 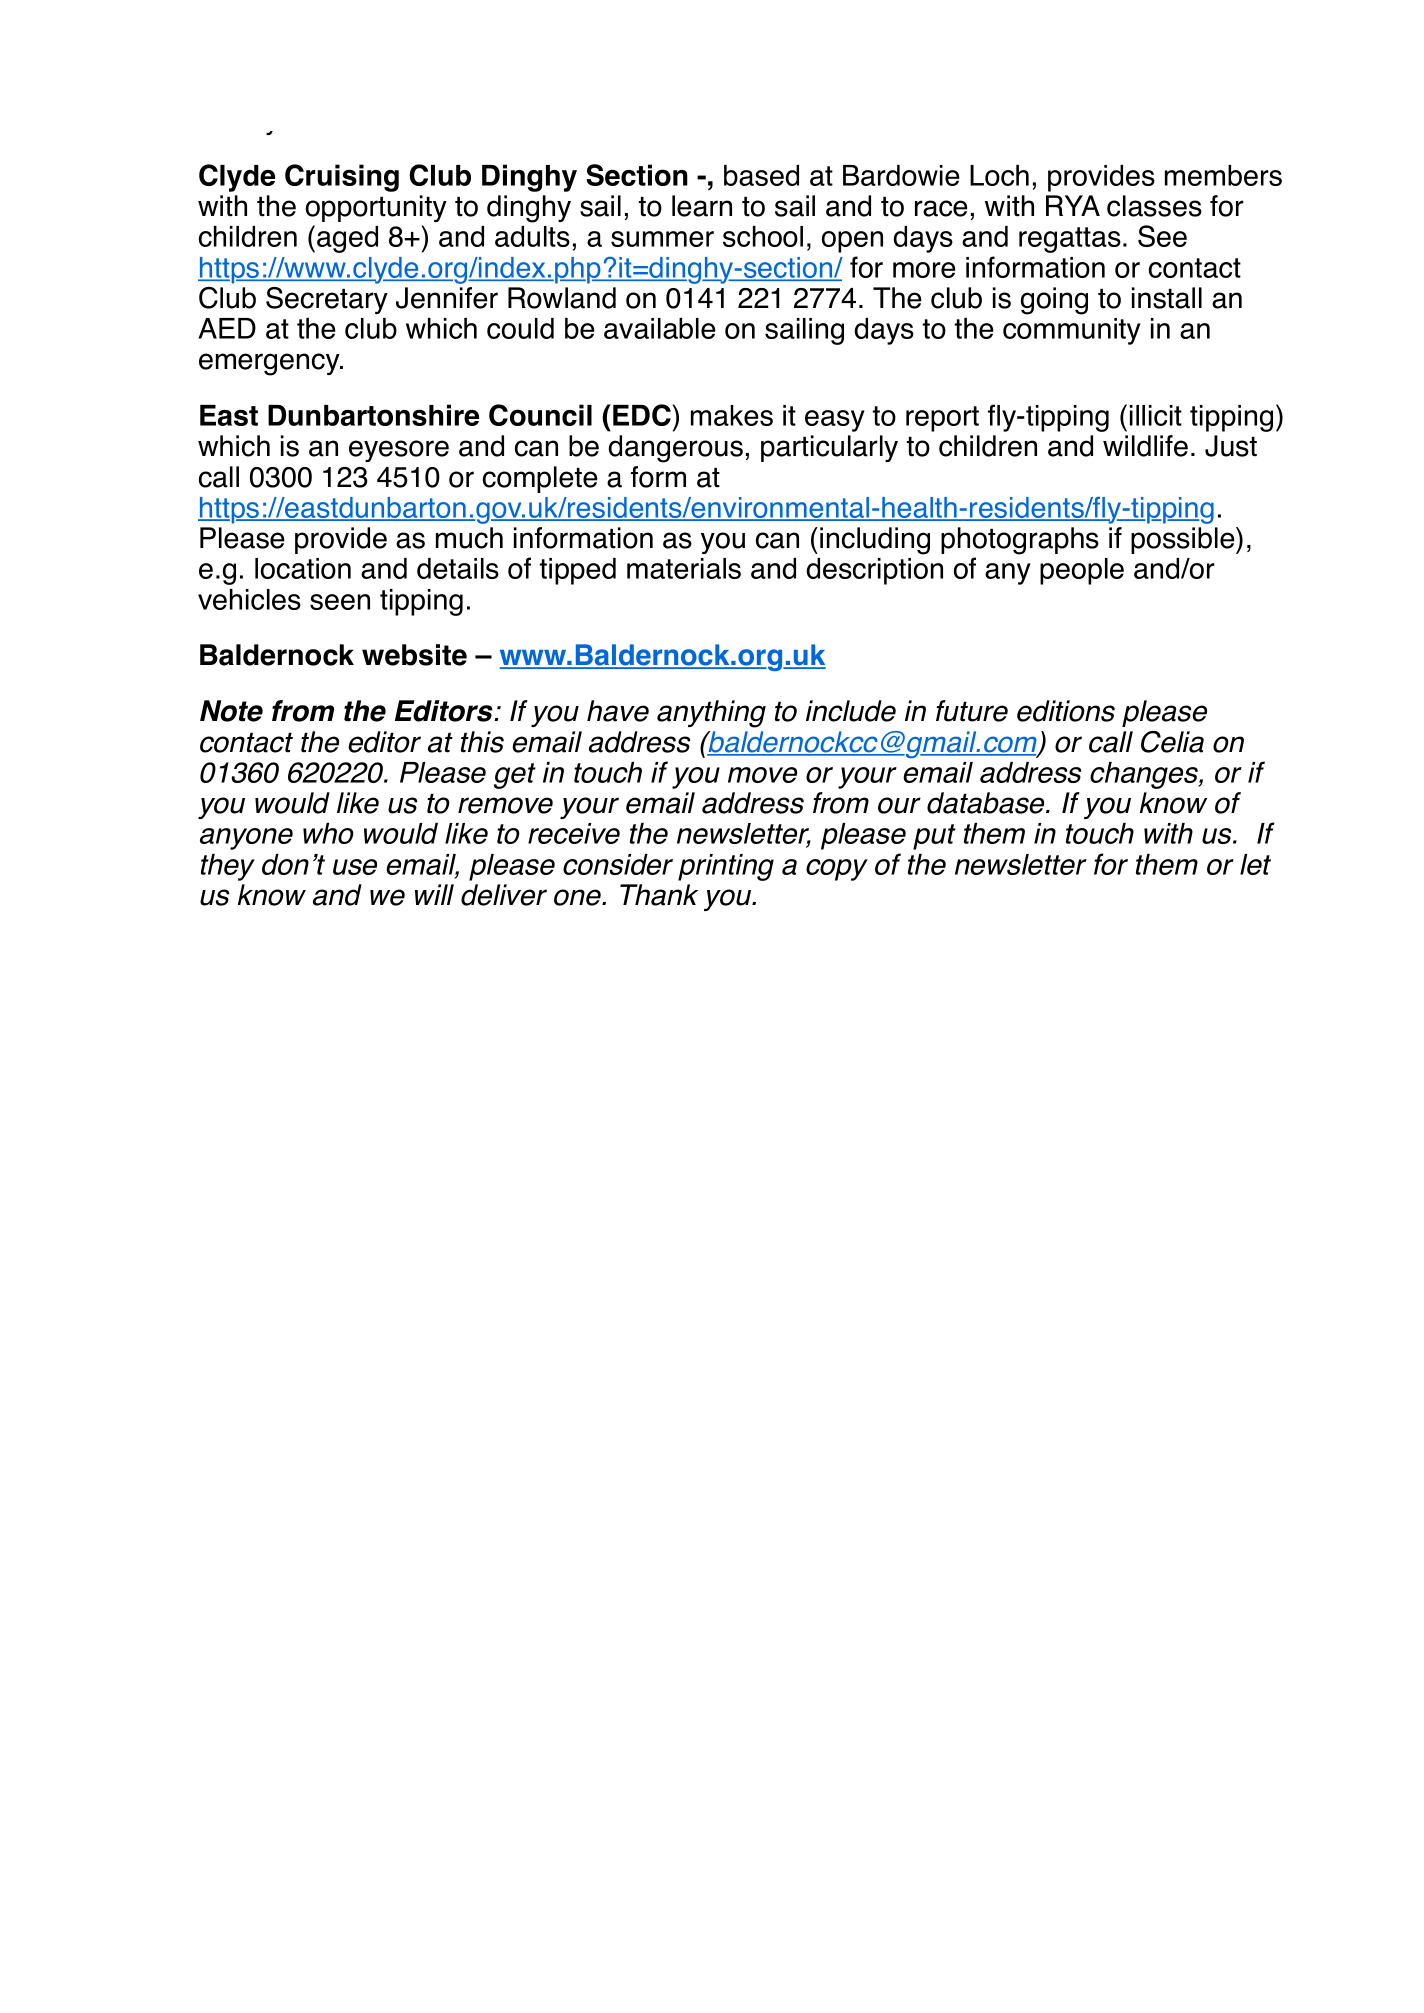 What do you see at coordinates (303, 568) in the screenshot?
I see `location` at bounding box center [303, 568].
